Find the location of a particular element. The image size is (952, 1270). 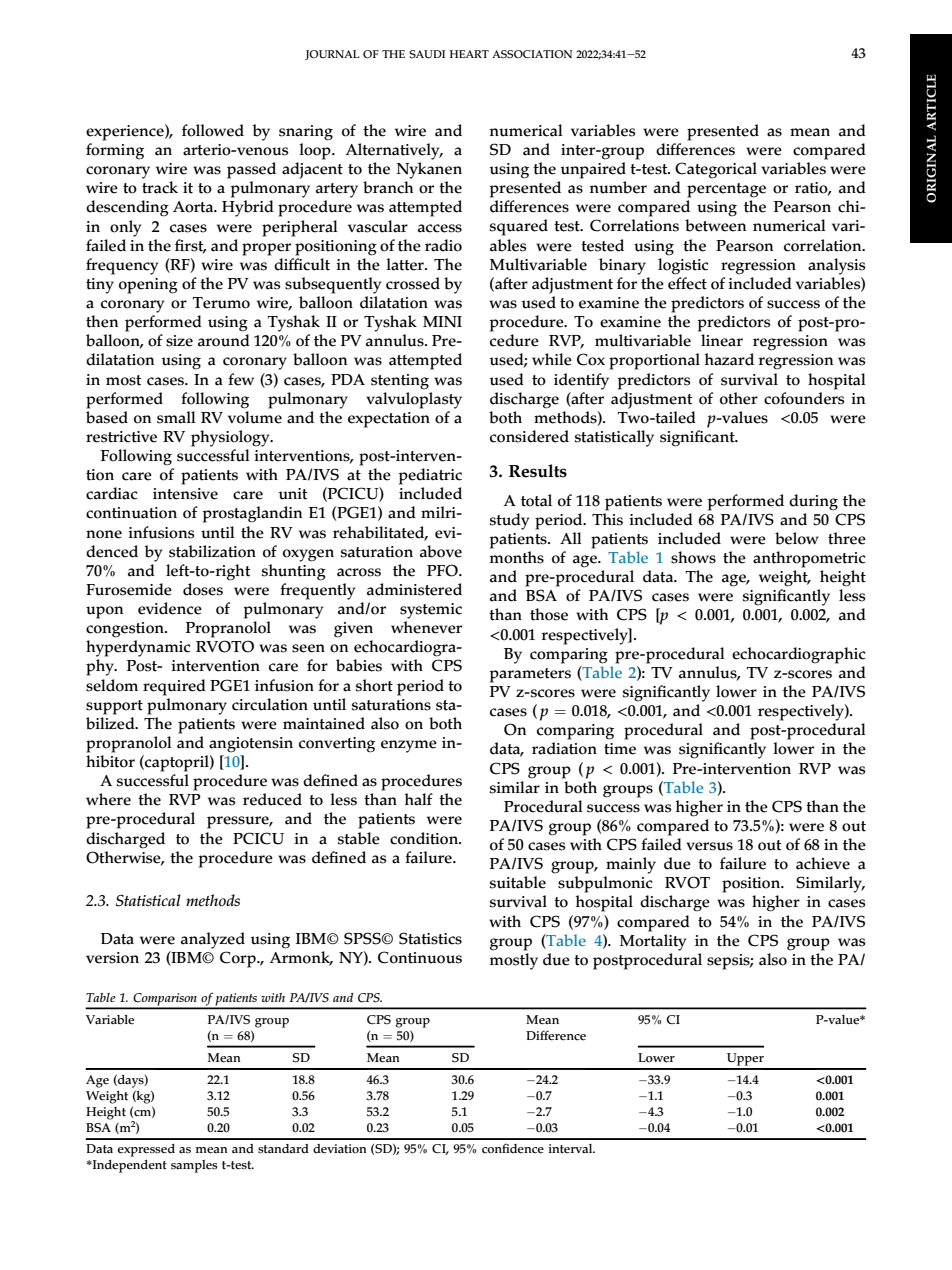

followed is located at coordinates (213, 130).
